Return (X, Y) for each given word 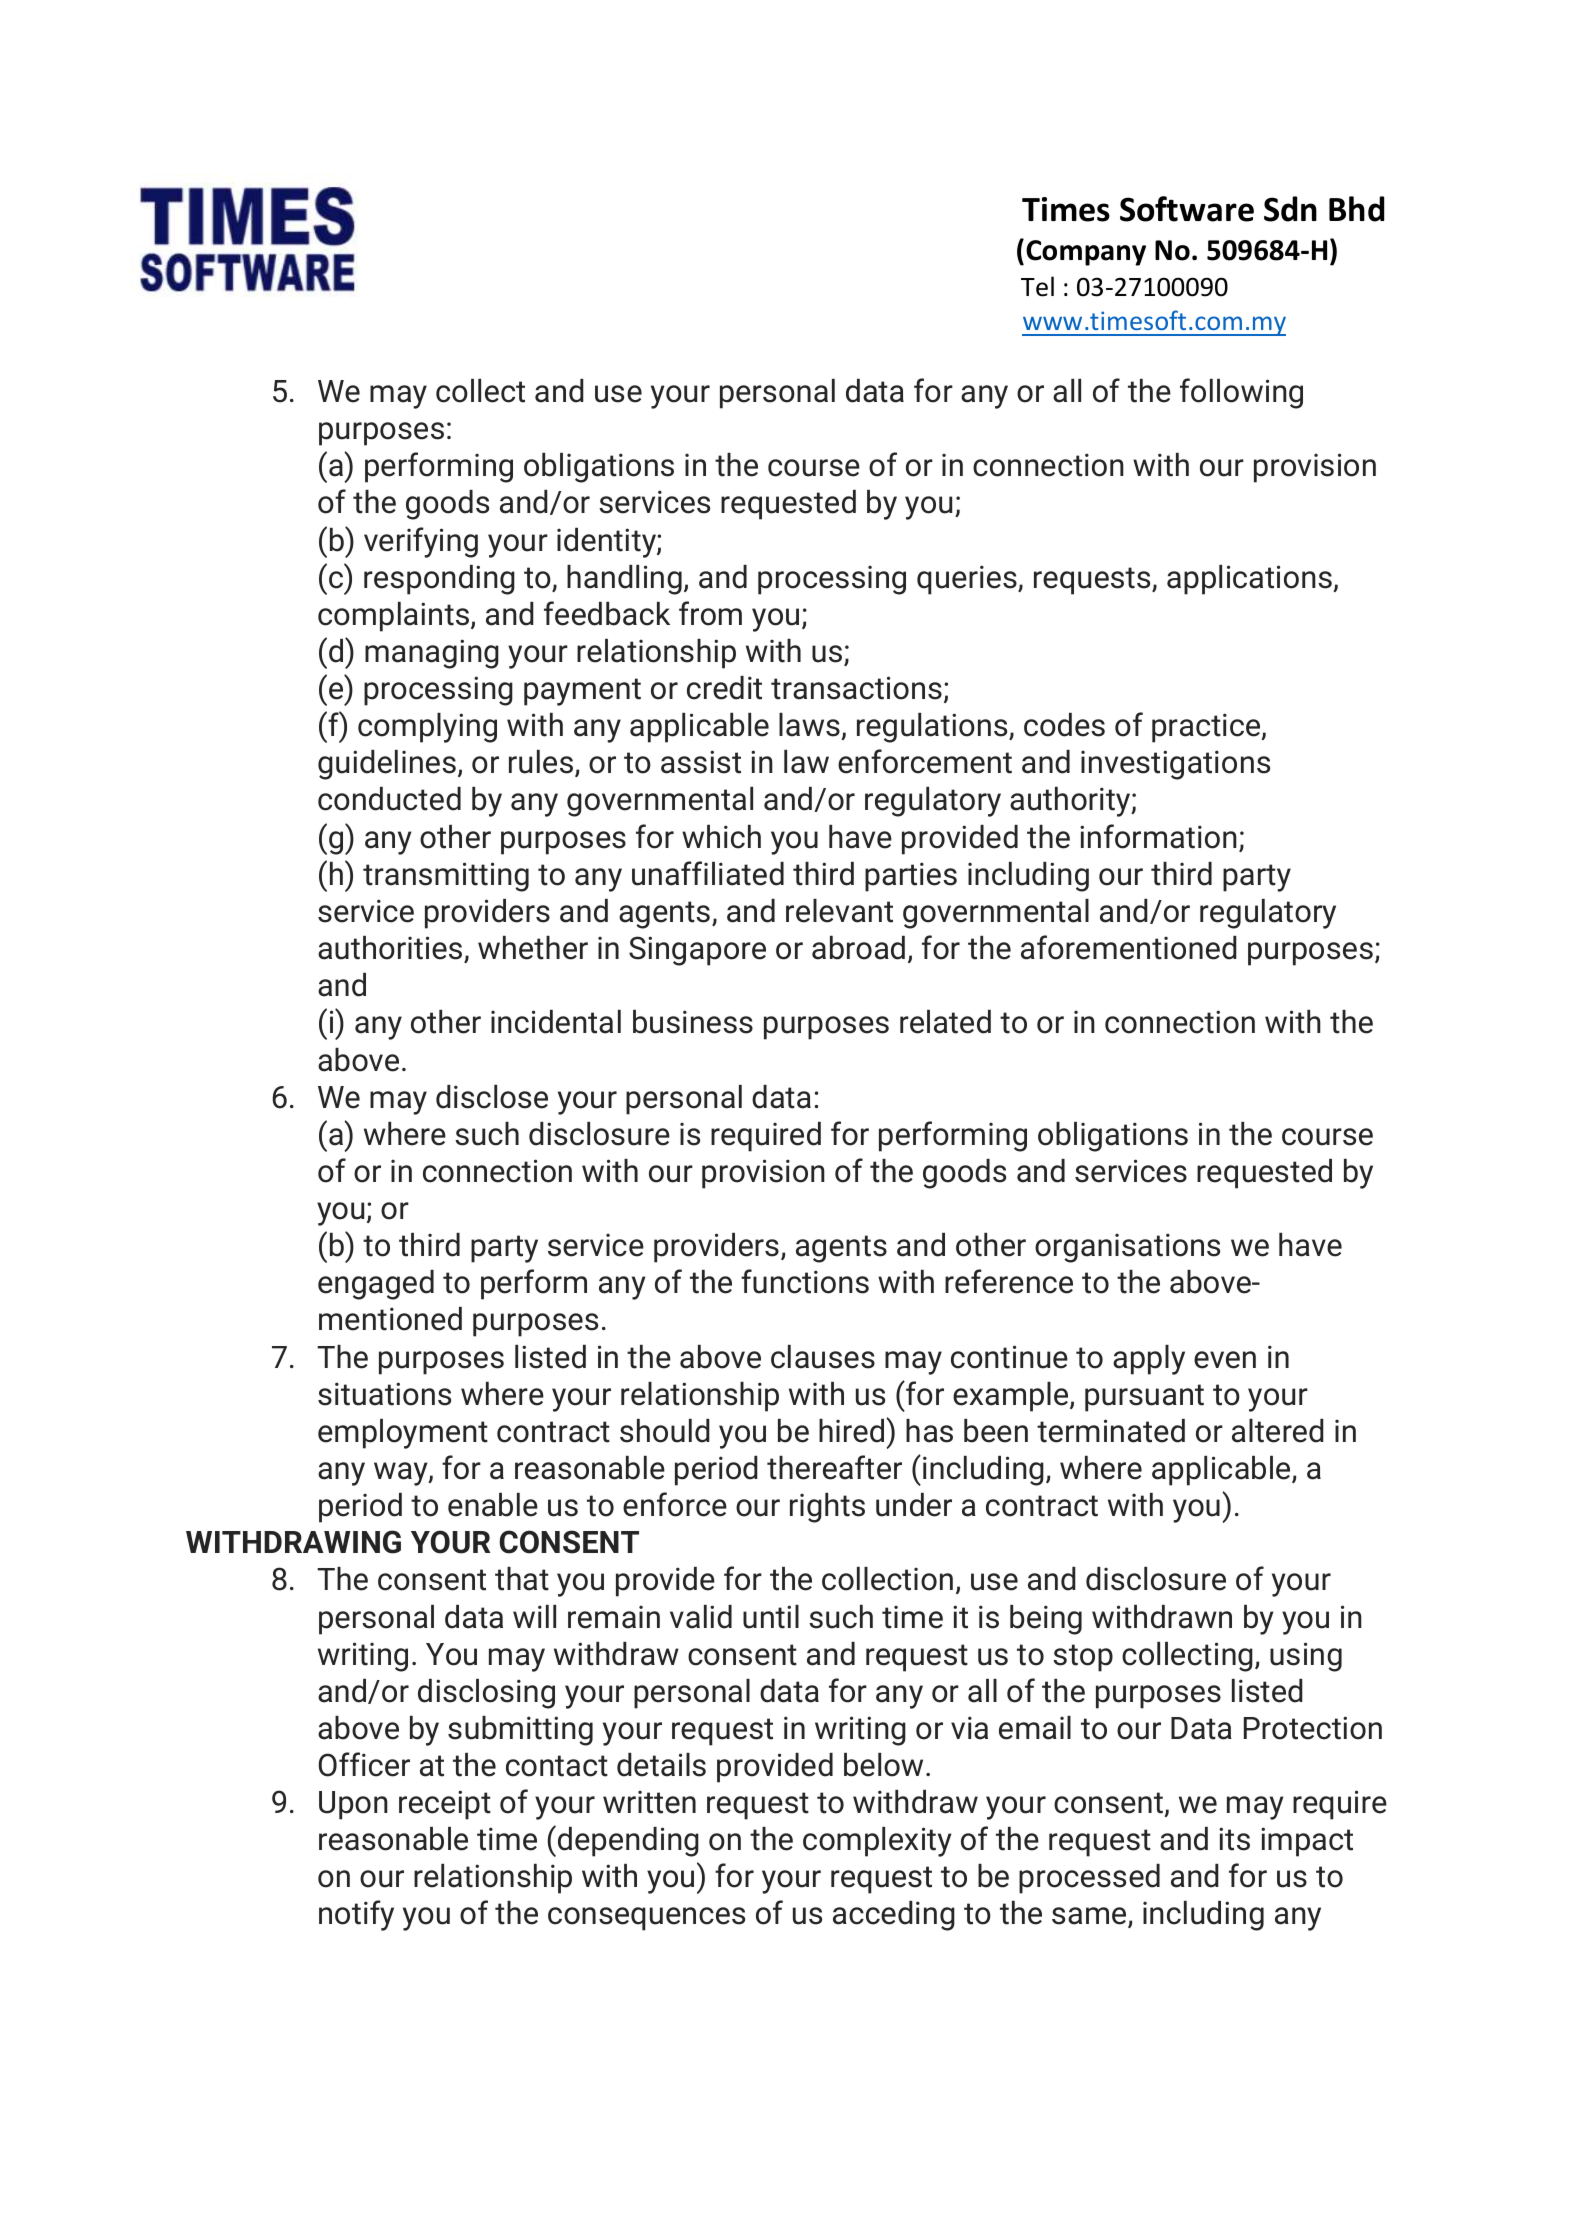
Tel (1037, 286)
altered (1278, 1431)
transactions (856, 688)
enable (493, 1505)
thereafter (834, 1467)
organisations (1127, 1248)
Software (1187, 209)
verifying (421, 542)
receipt (445, 1805)
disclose (492, 1097)
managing (432, 654)
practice (1207, 728)
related (945, 1022)
